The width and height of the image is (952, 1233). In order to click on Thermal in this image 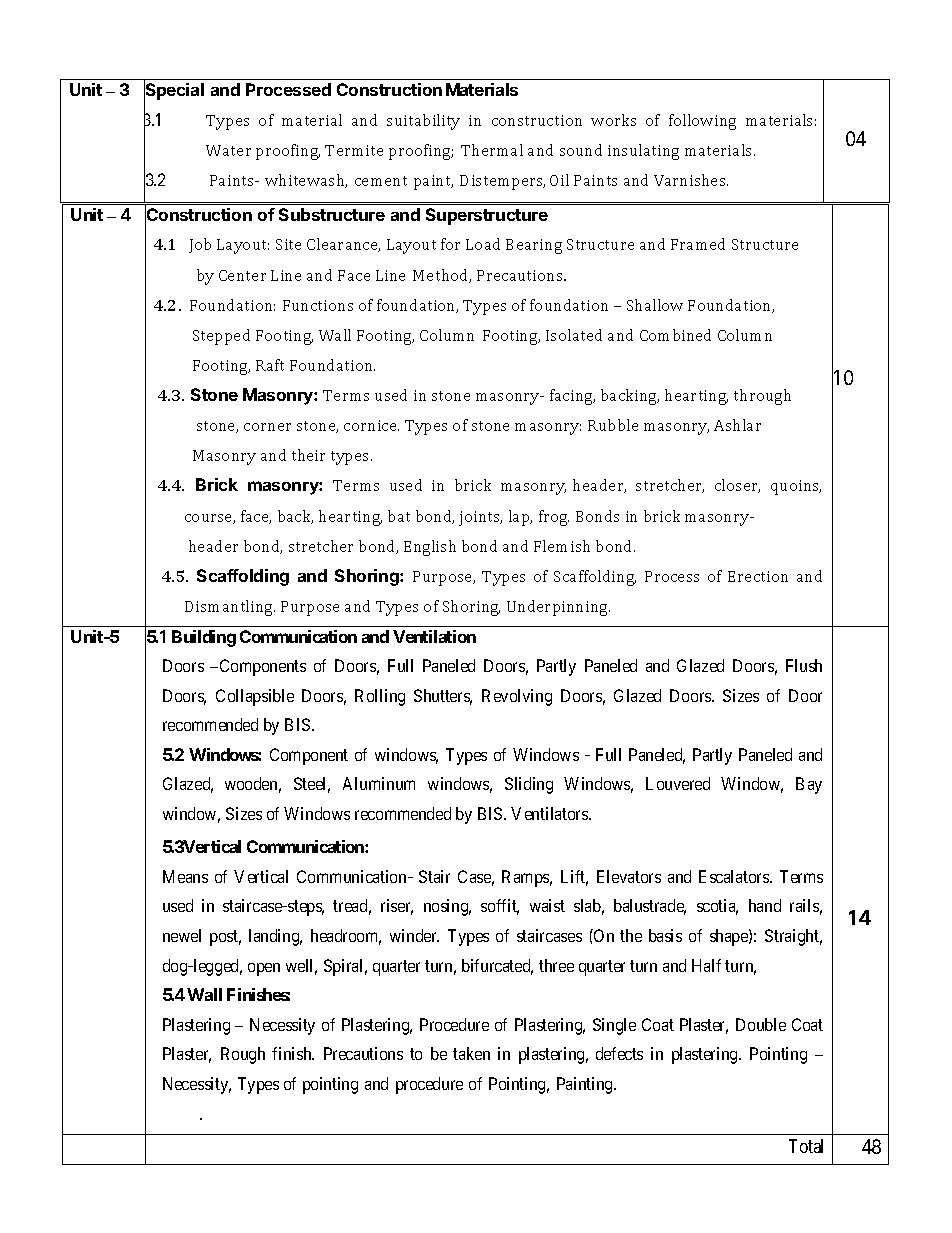, I will do `click(492, 150)`.
